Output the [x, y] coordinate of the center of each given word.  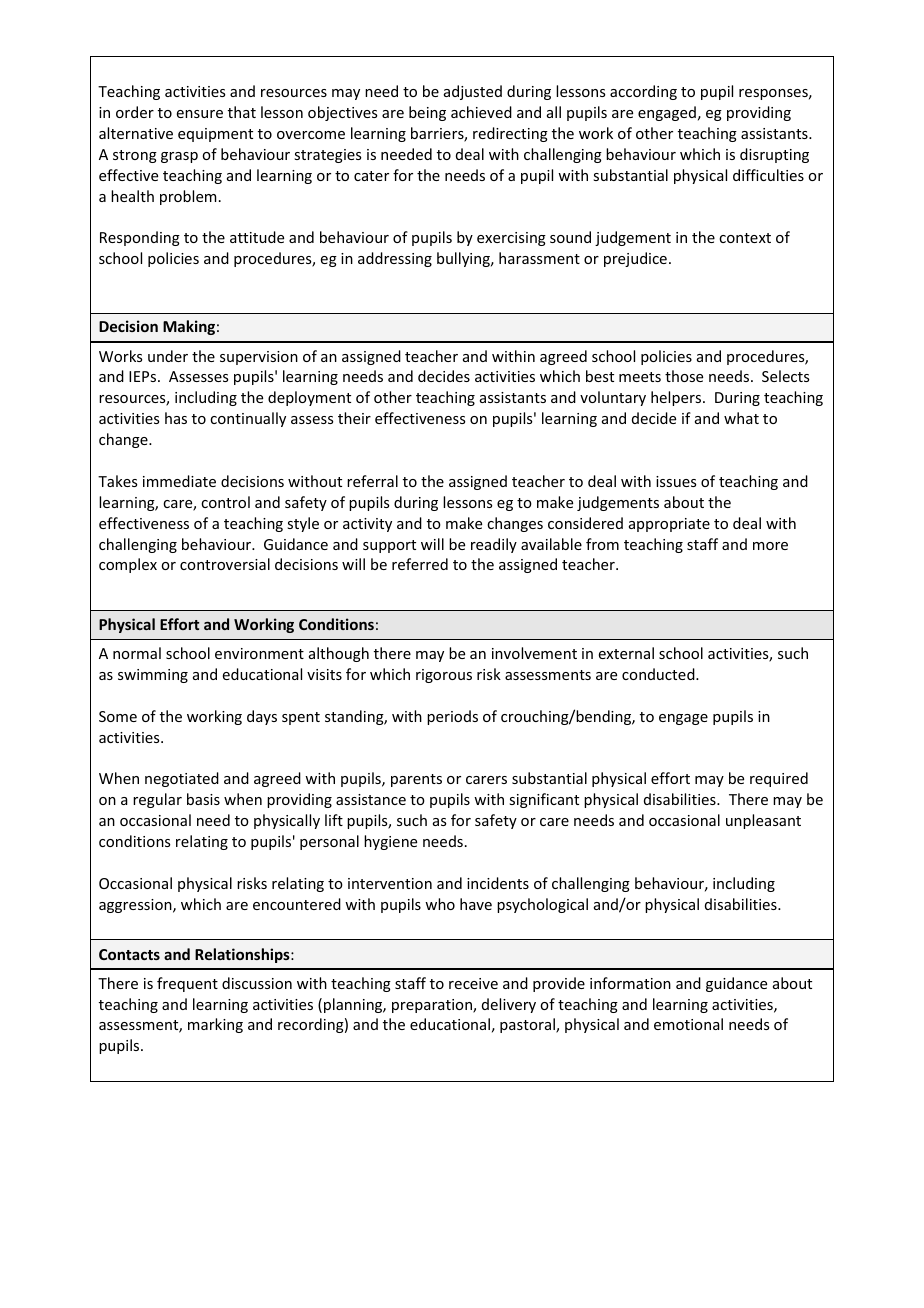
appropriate [669, 525]
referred [420, 564]
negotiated [182, 779]
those [684, 376]
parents [416, 780]
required [779, 779]
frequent [187, 984]
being [427, 113]
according [643, 92]
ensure [200, 114]
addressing [395, 259]
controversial [225, 564]
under [168, 356]
